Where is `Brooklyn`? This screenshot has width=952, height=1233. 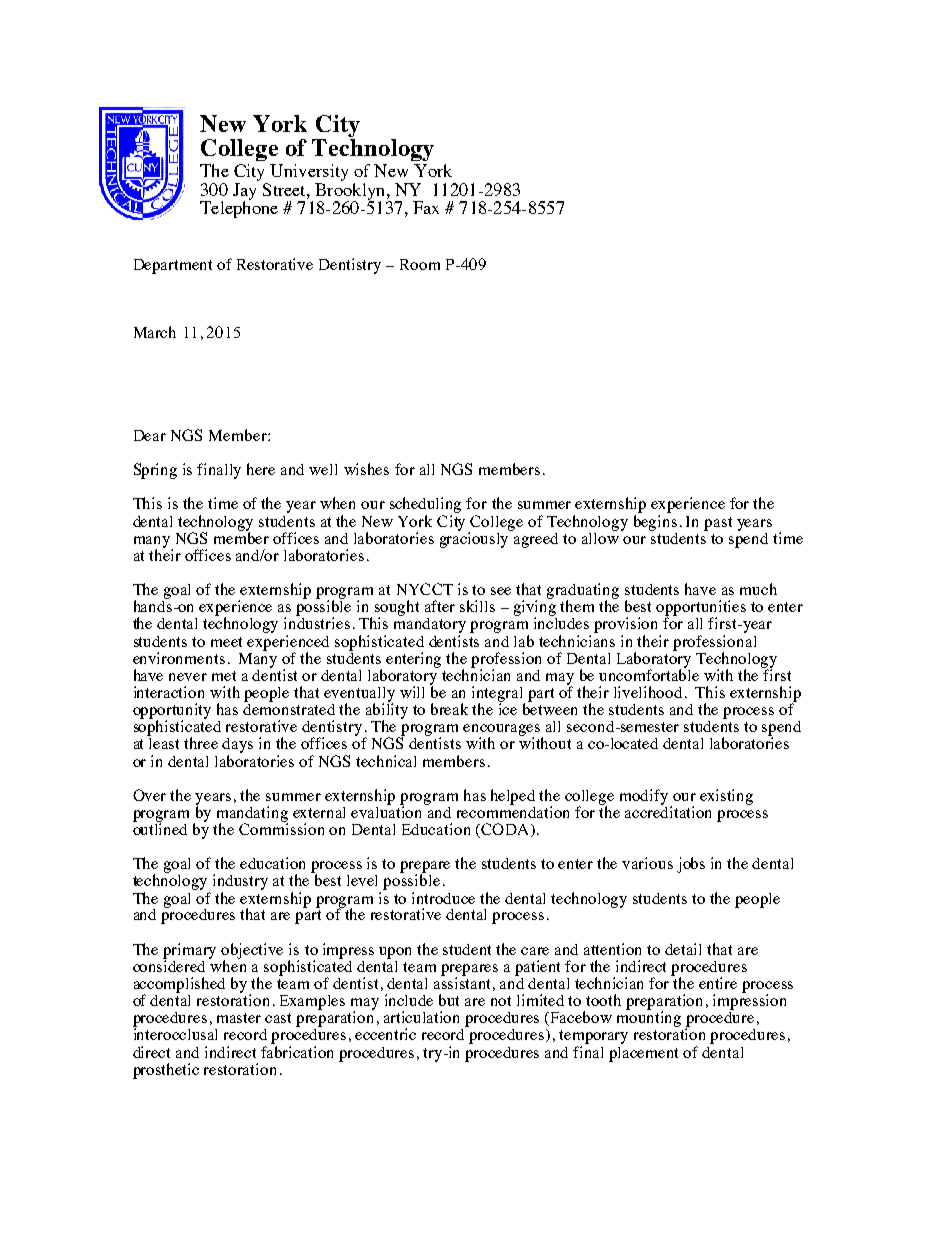
Brooklyn is located at coordinates (351, 191).
